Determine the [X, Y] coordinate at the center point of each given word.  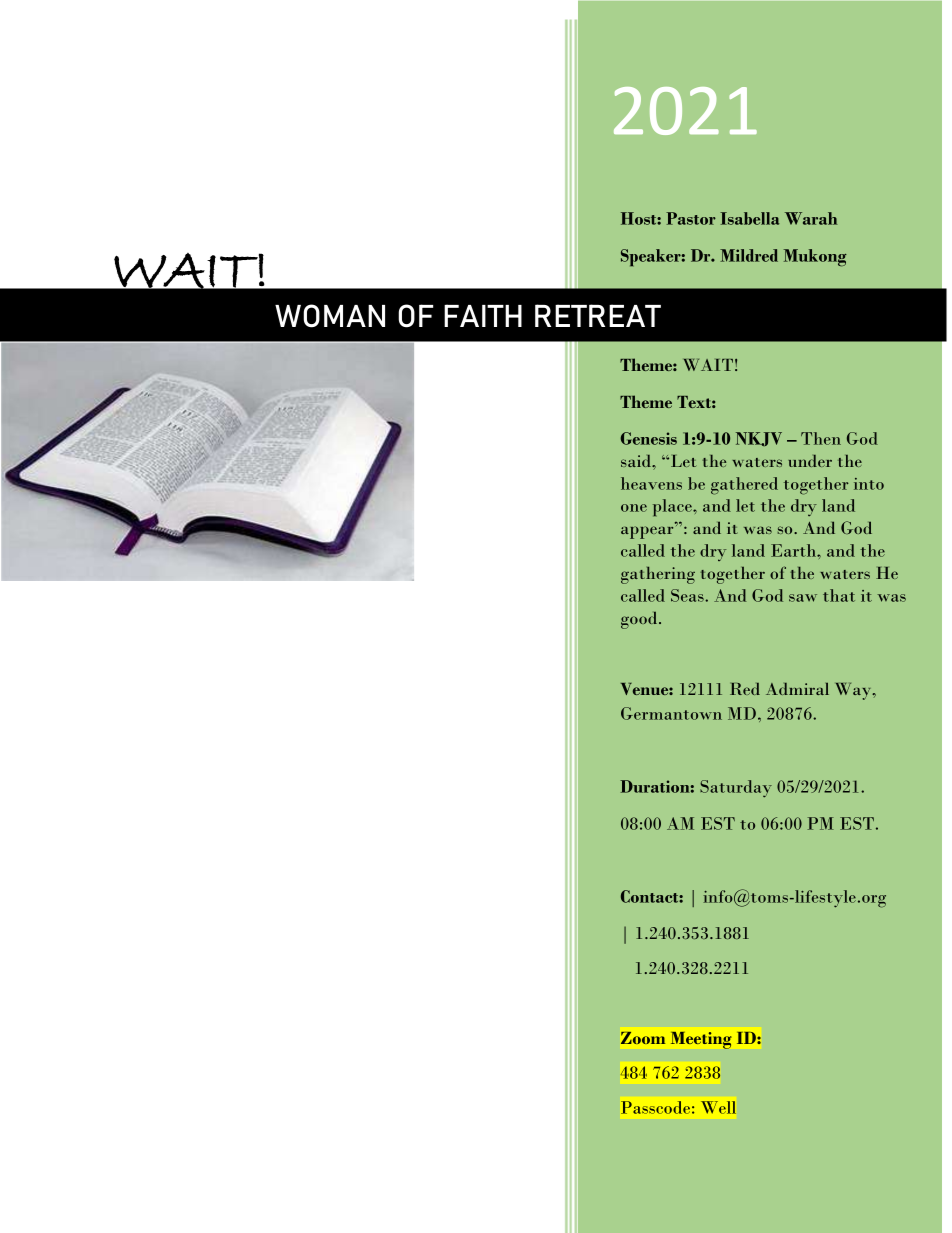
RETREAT [598, 315]
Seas [688, 595]
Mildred [749, 255]
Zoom [643, 1038]
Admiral [797, 688]
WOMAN [330, 316]
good [640, 620]
